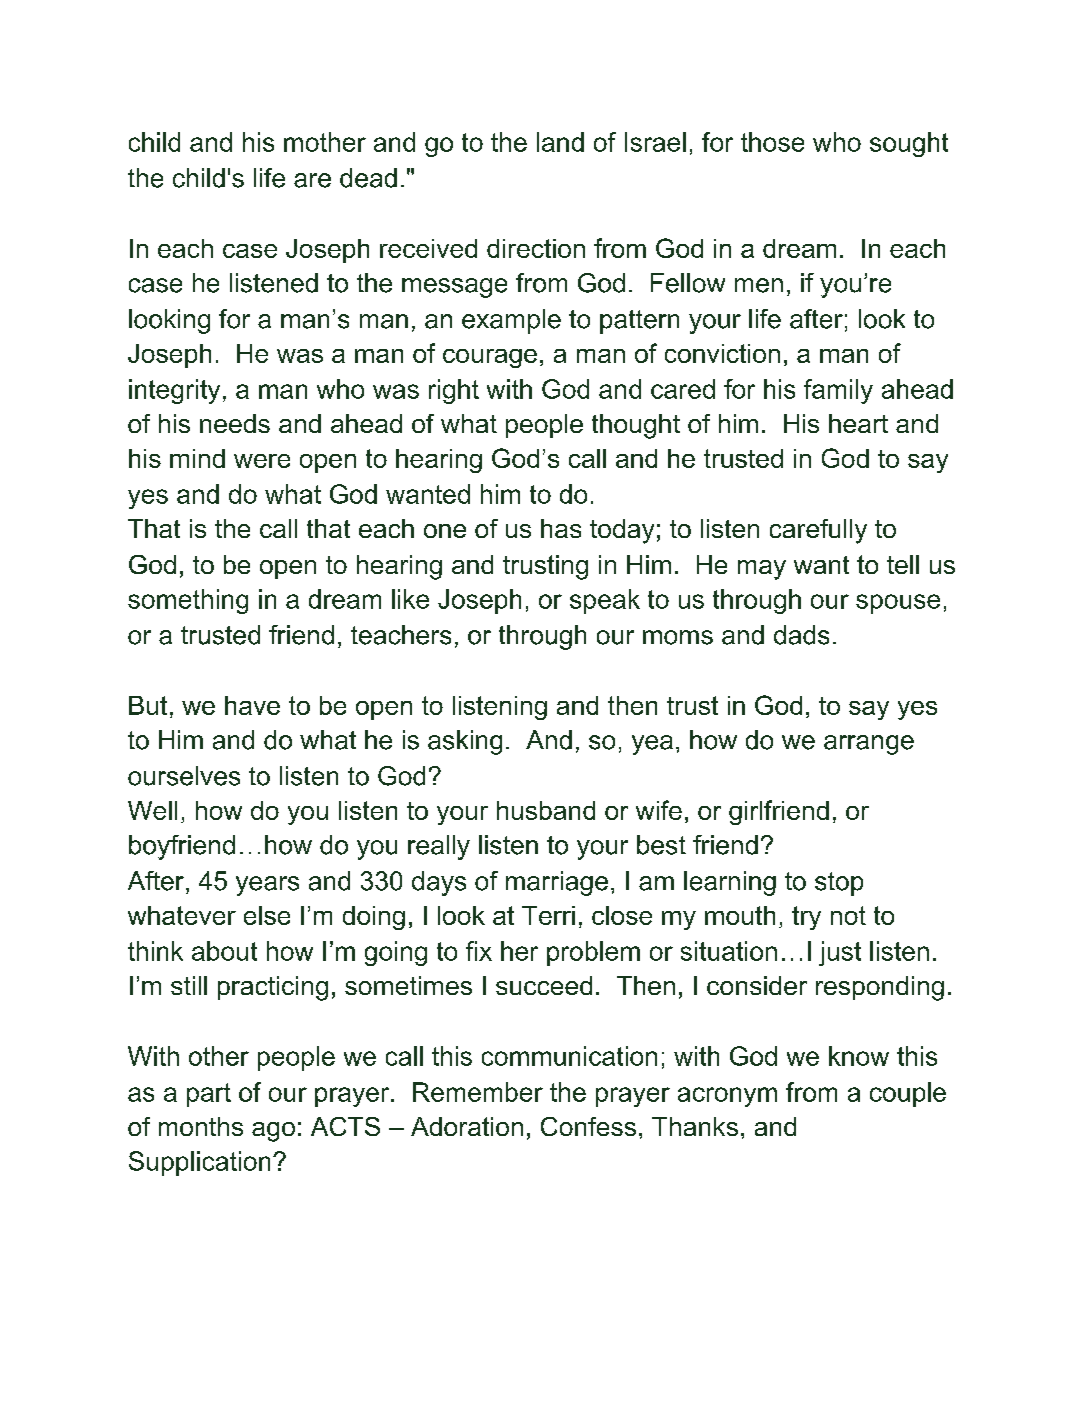 This image has height=1403, width=1084. What do you see at coordinates (772, 142) in the image?
I see `those` at bounding box center [772, 142].
